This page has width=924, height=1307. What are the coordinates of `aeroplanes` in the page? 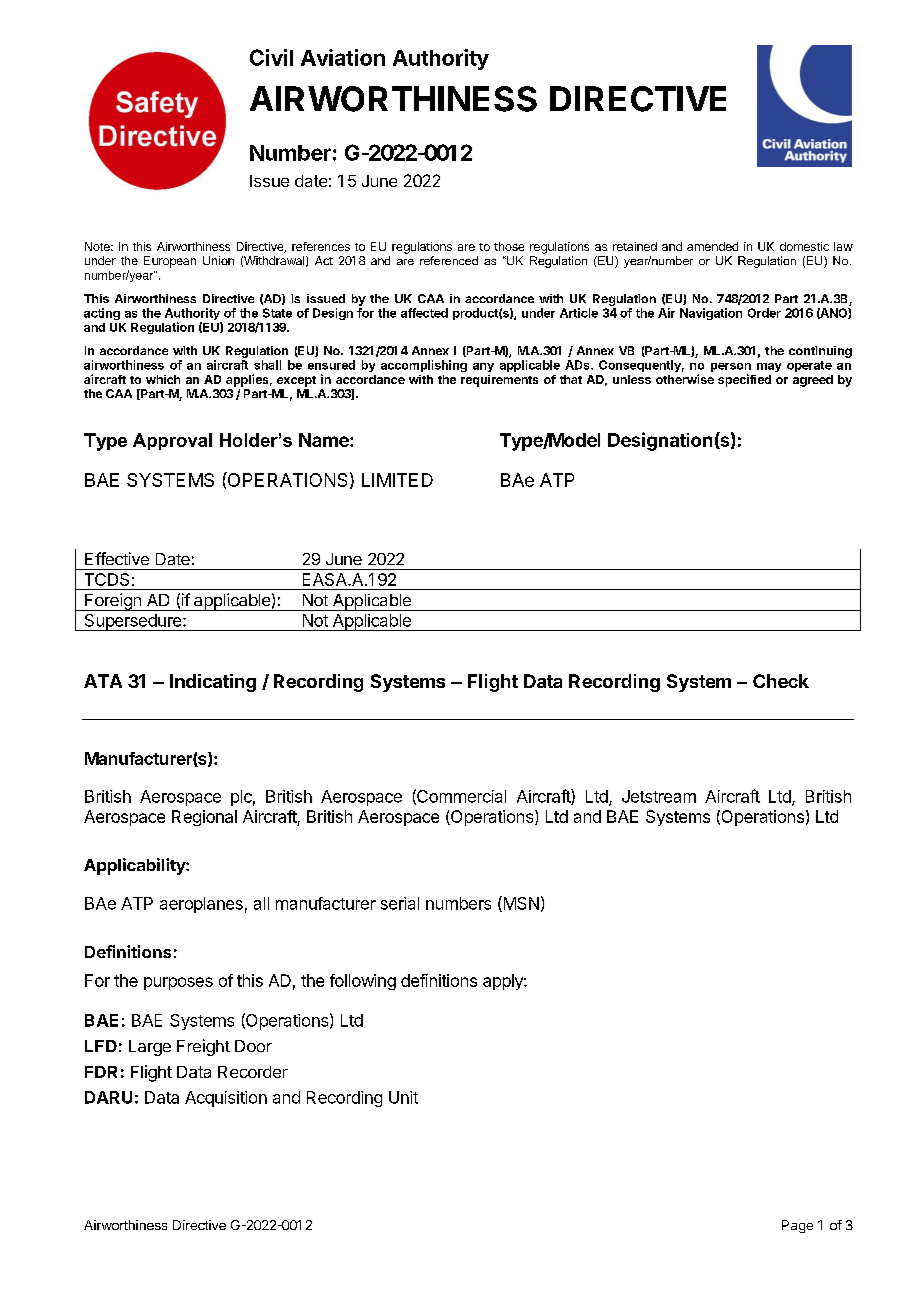 It's located at (201, 905).
